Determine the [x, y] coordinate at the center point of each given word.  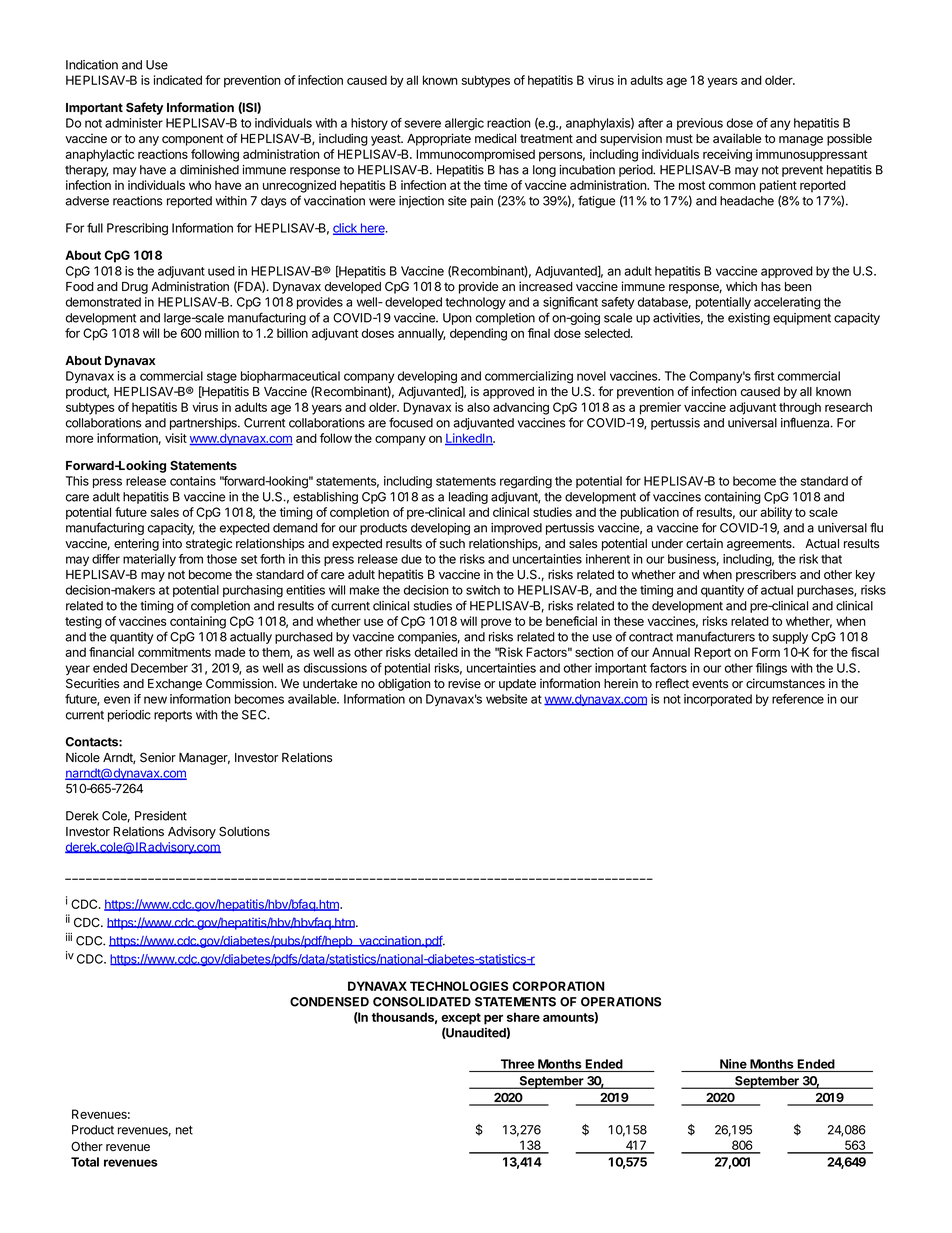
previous [700, 124]
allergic [464, 124]
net [184, 1130]
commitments [174, 652]
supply [790, 638]
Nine [733, 1064]
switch [483, 590]
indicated [178, 80]
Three [517, 1064]
